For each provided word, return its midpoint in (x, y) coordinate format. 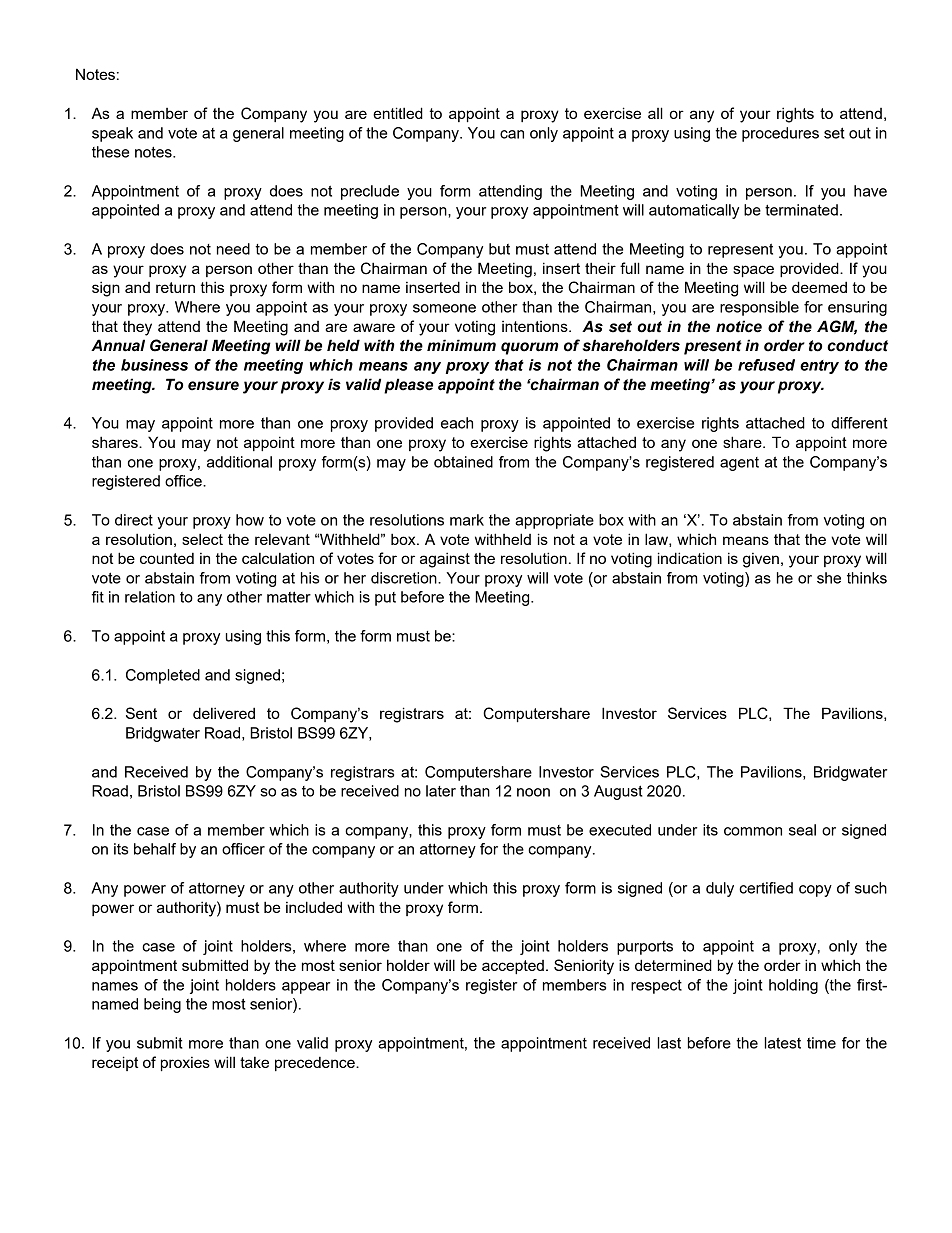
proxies (185, 1064)
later (441, 791)
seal (802, 830)
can (512, 134)
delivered (224, 713)
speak (112, 134)
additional (239, 462)
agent (739, 464)
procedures (780, 134)
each (457, 423)
